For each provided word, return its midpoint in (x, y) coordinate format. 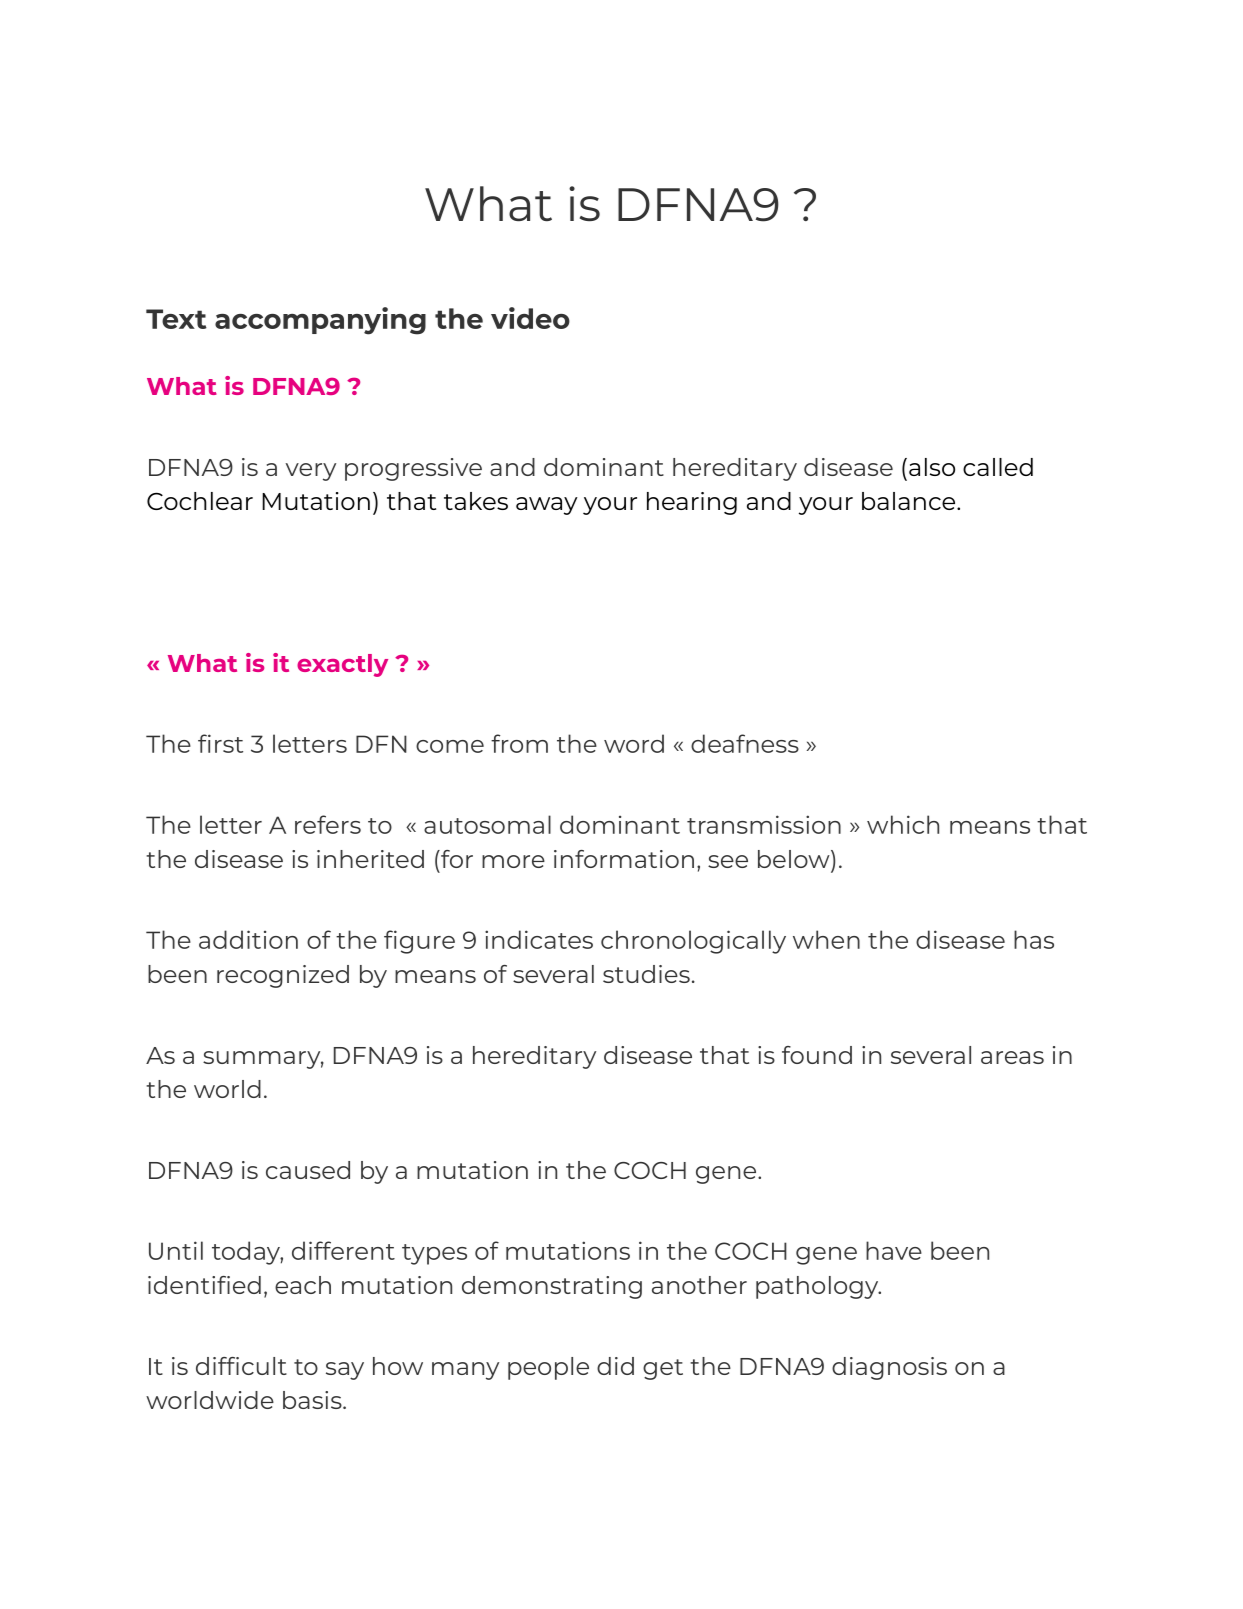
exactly (342, 665)
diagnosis (889, 1368)
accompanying (320, 321)
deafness (745, 743)
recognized (283, 976)
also (932, 467)
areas (1012, 1057)
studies (646, 974)
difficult (241, 1366)
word (634, 743)
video (530, 318)
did (615, 1366)
